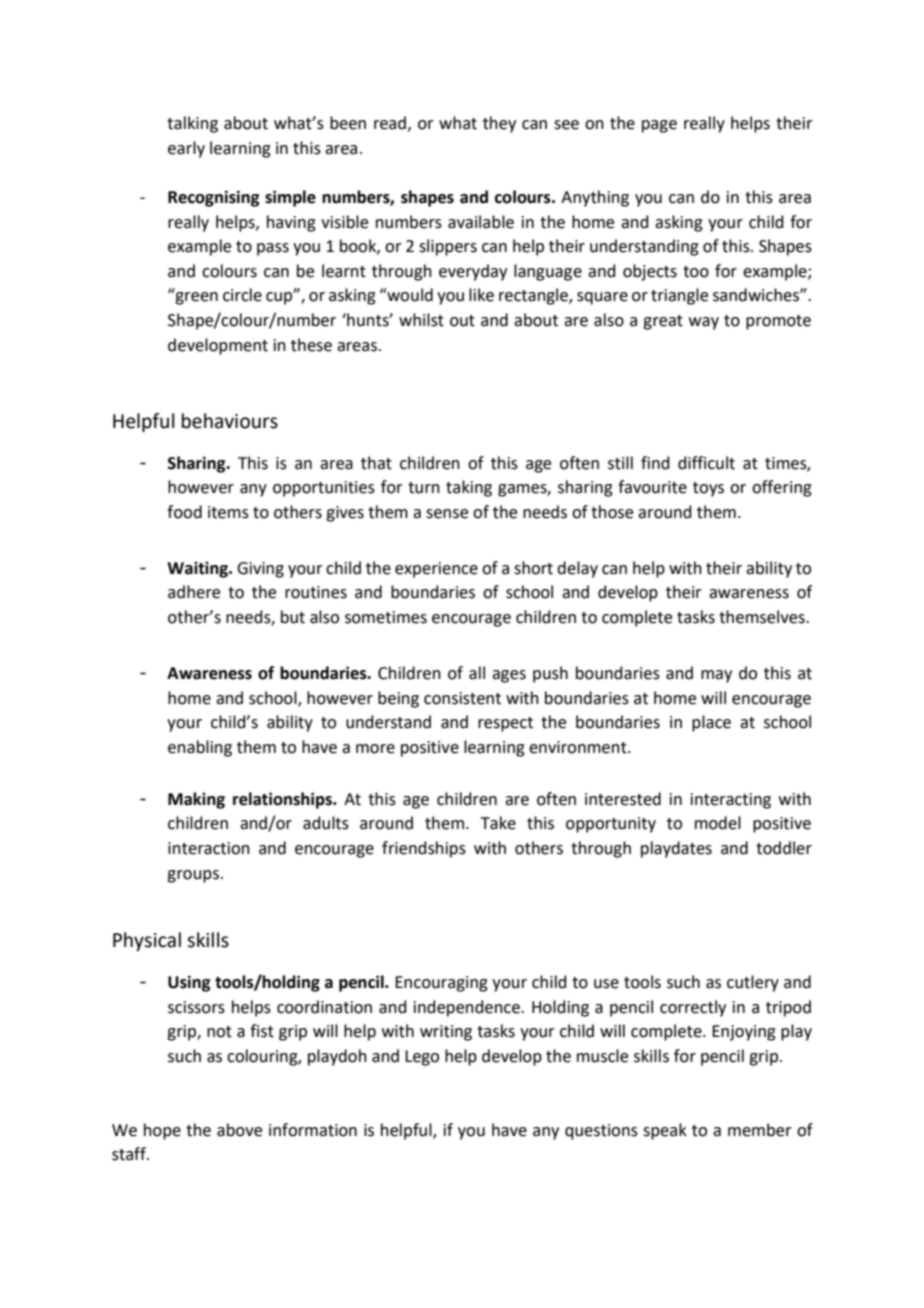  What do you see at coordinates (498, 823) in the document?
I see `Take` at bounding box center [498, 823].
